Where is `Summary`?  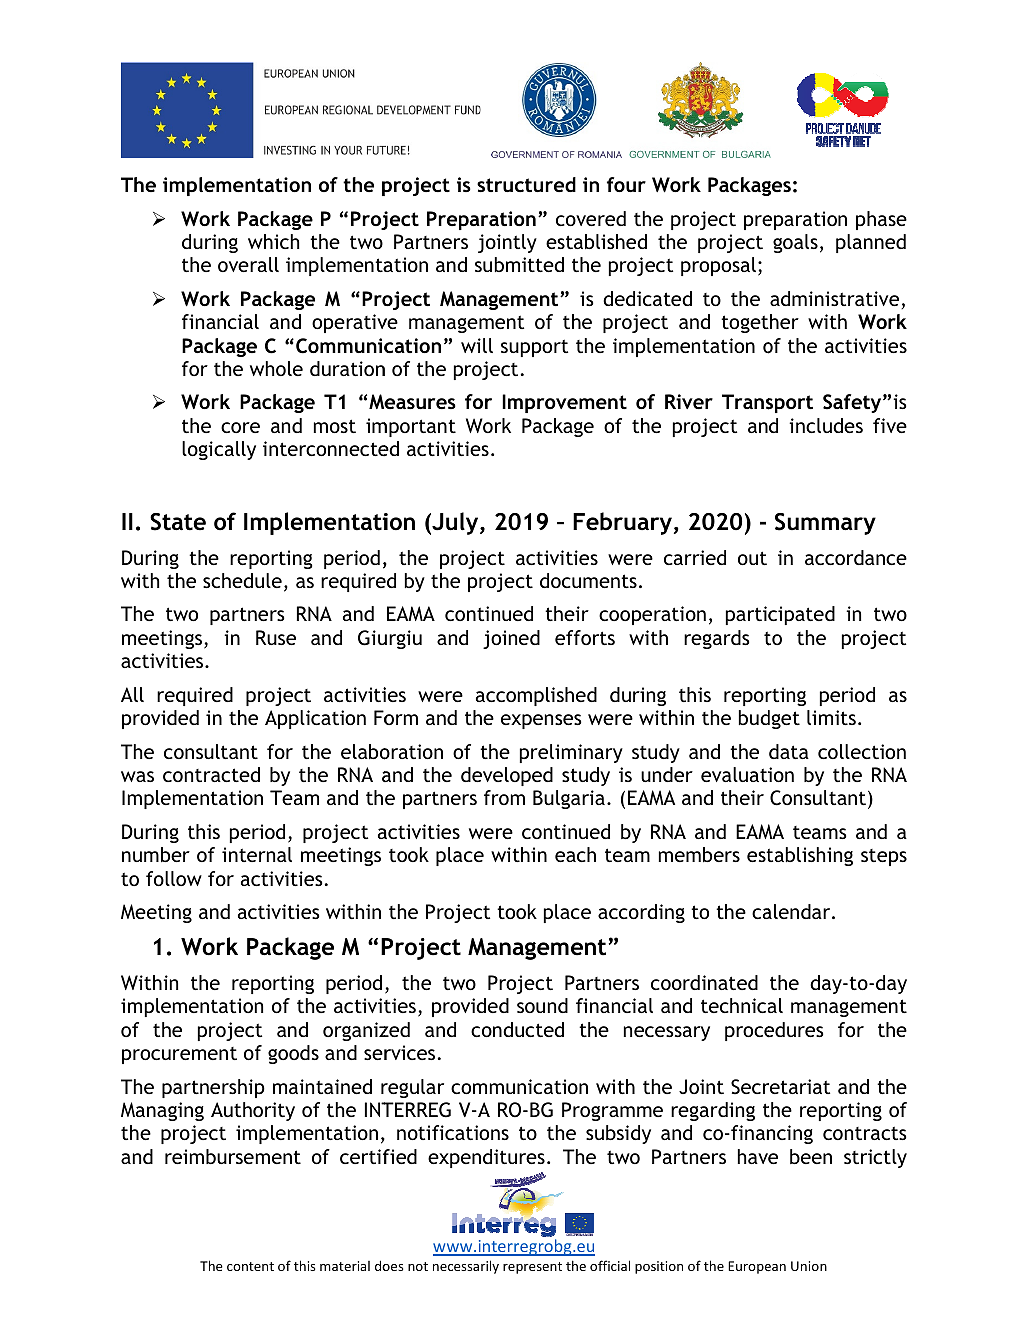 Summary is located at coordinates (825, 524).
